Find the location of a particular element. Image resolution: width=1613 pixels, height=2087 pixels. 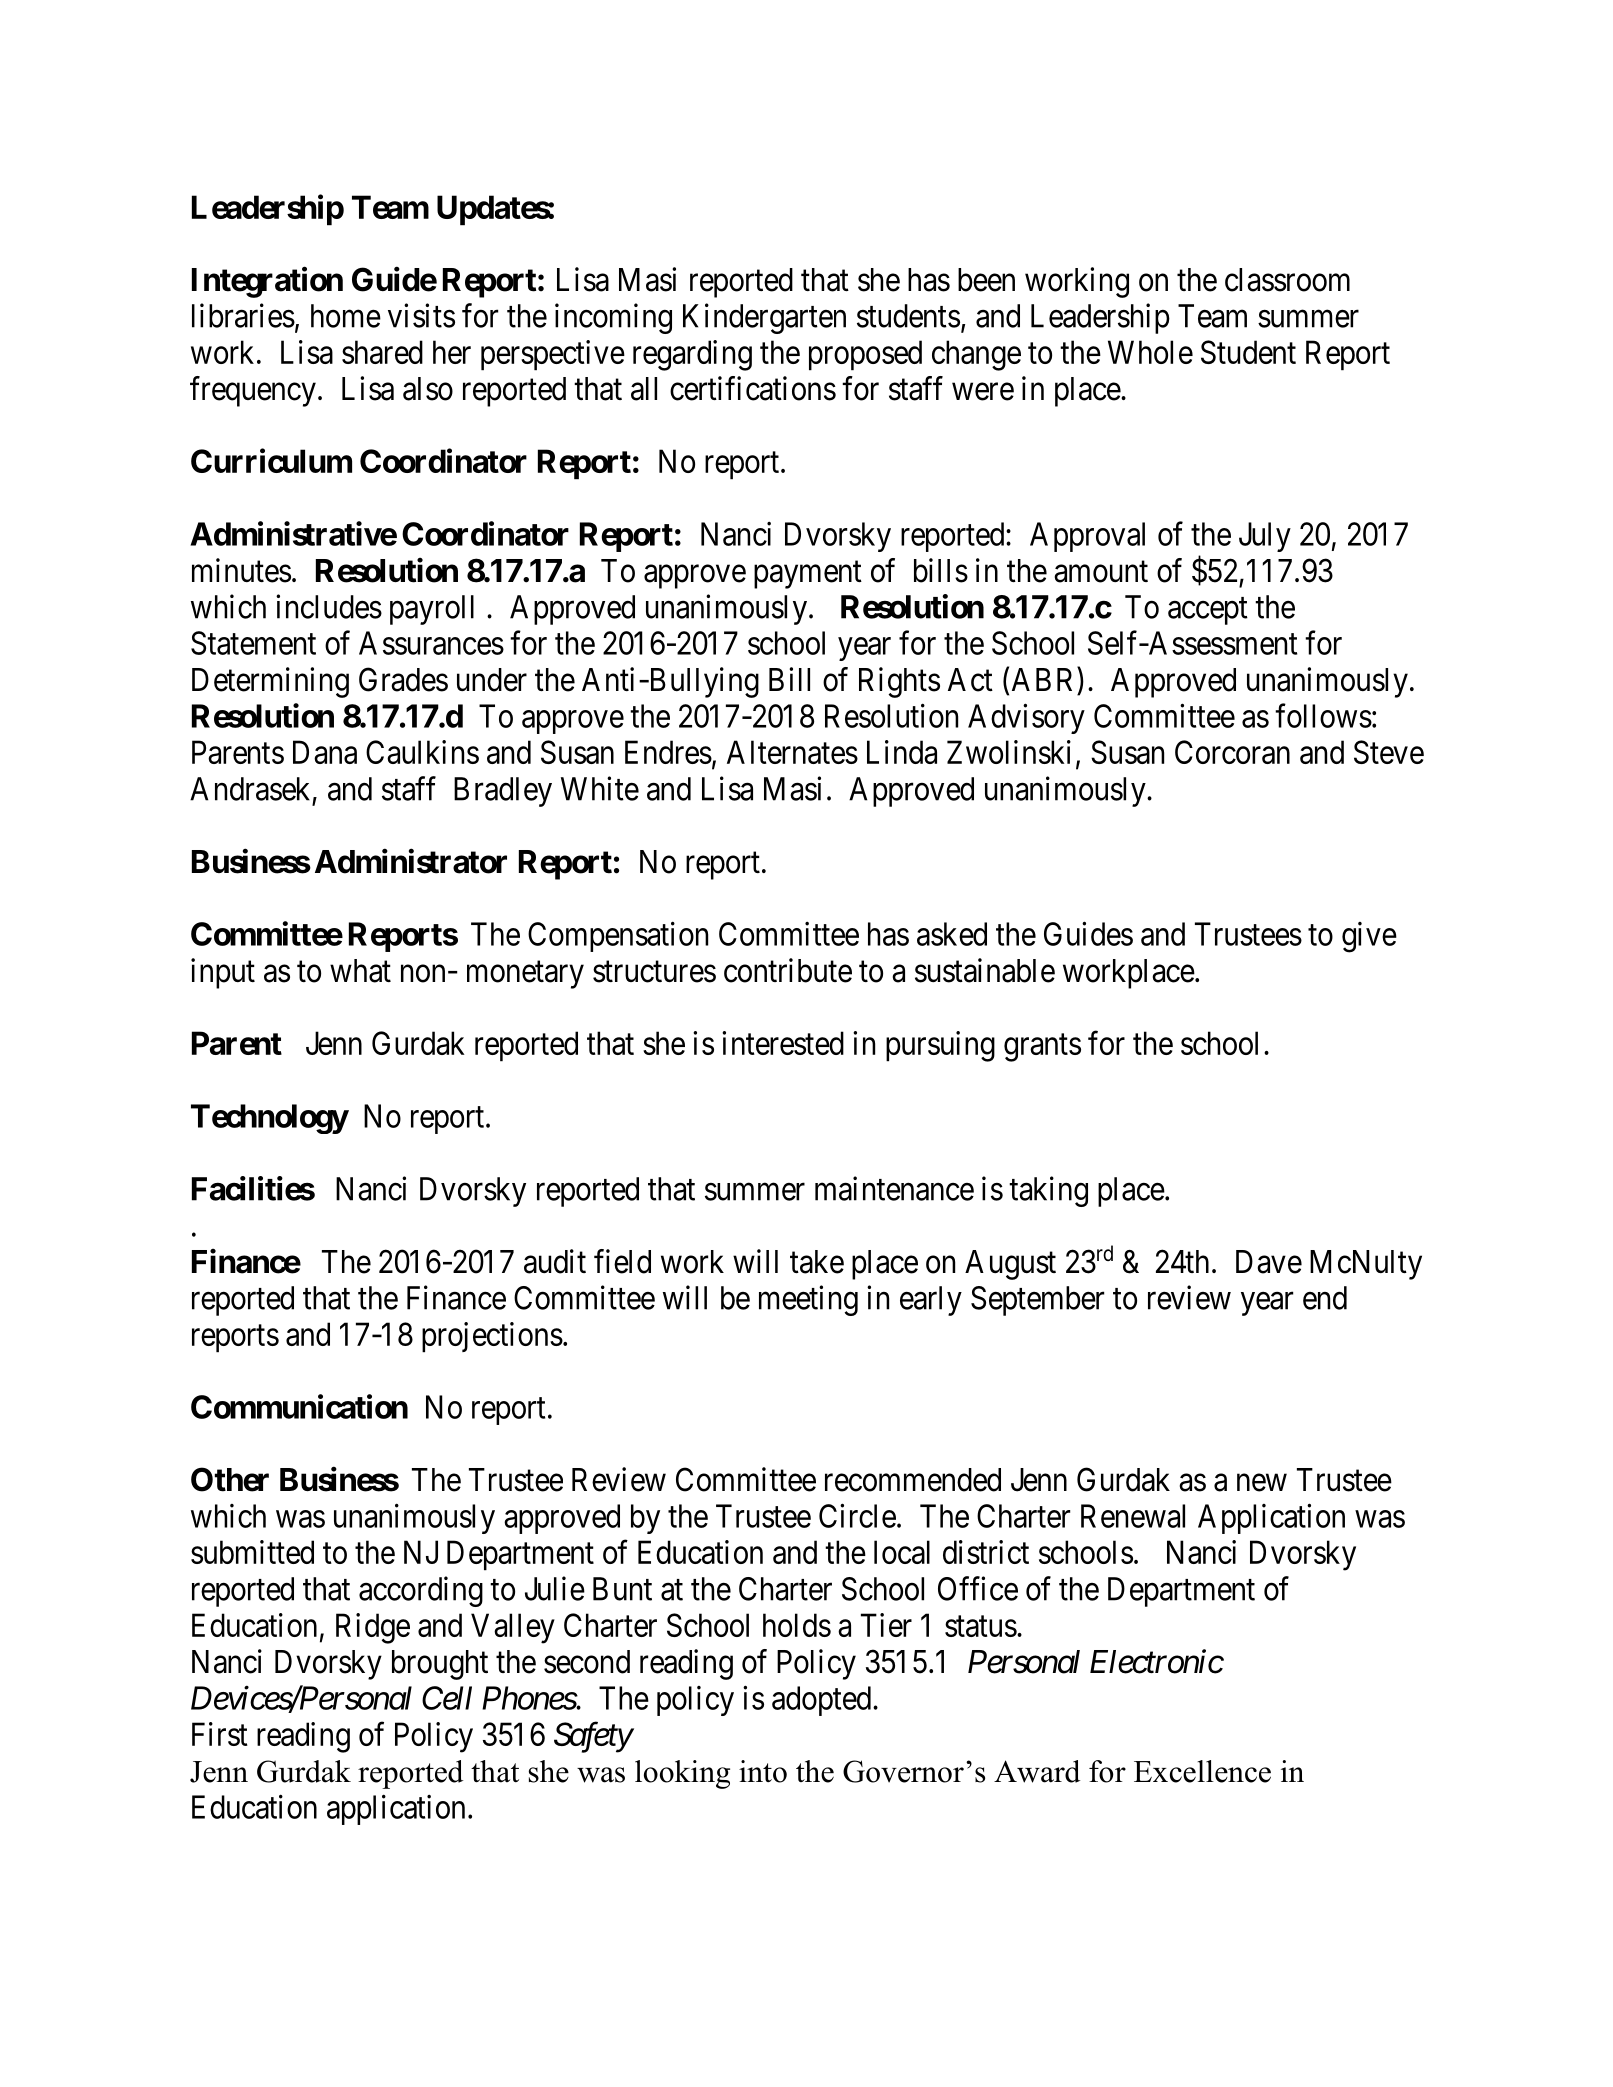

interested is located at coordinates (783, 1043).
